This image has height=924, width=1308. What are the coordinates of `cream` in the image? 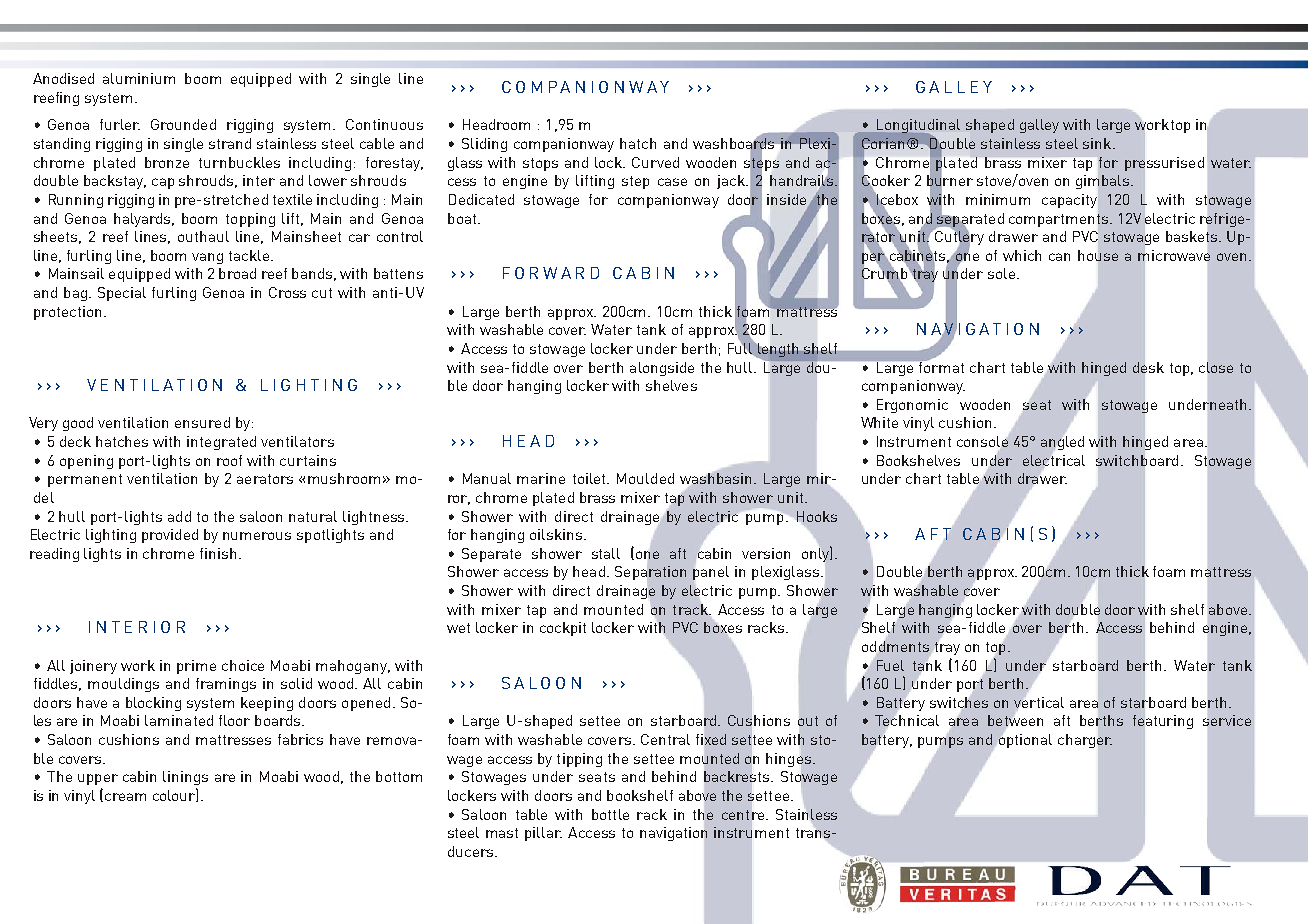 It's located at (125, 797).
